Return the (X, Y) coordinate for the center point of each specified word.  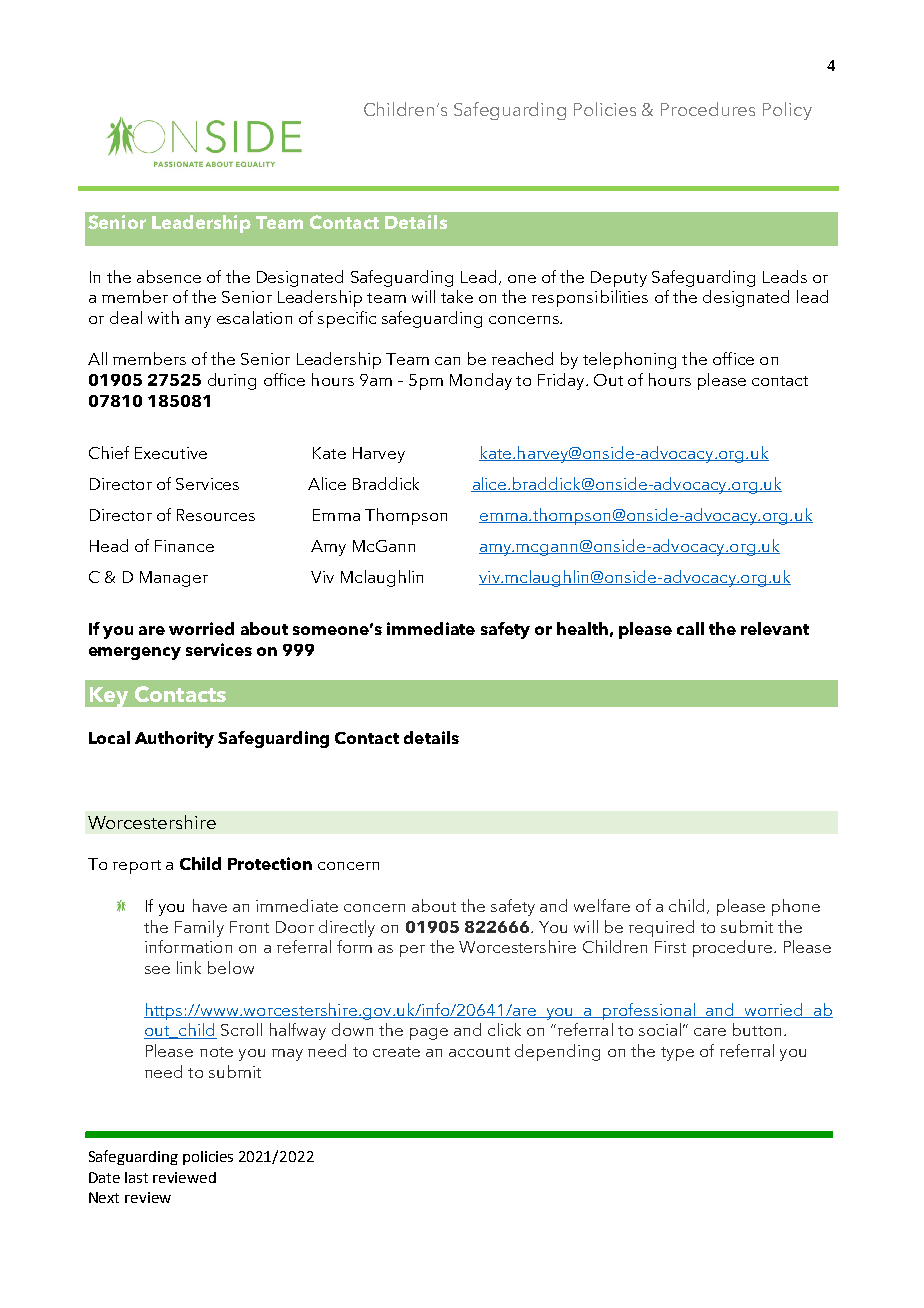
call (690, 628)
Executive (171, 453)
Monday (481, 381)
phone (796, 907)
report (137, 867)
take (457, 296)
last (136, 1177)
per (412, 951)
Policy (787, 111)
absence (169, 276)
